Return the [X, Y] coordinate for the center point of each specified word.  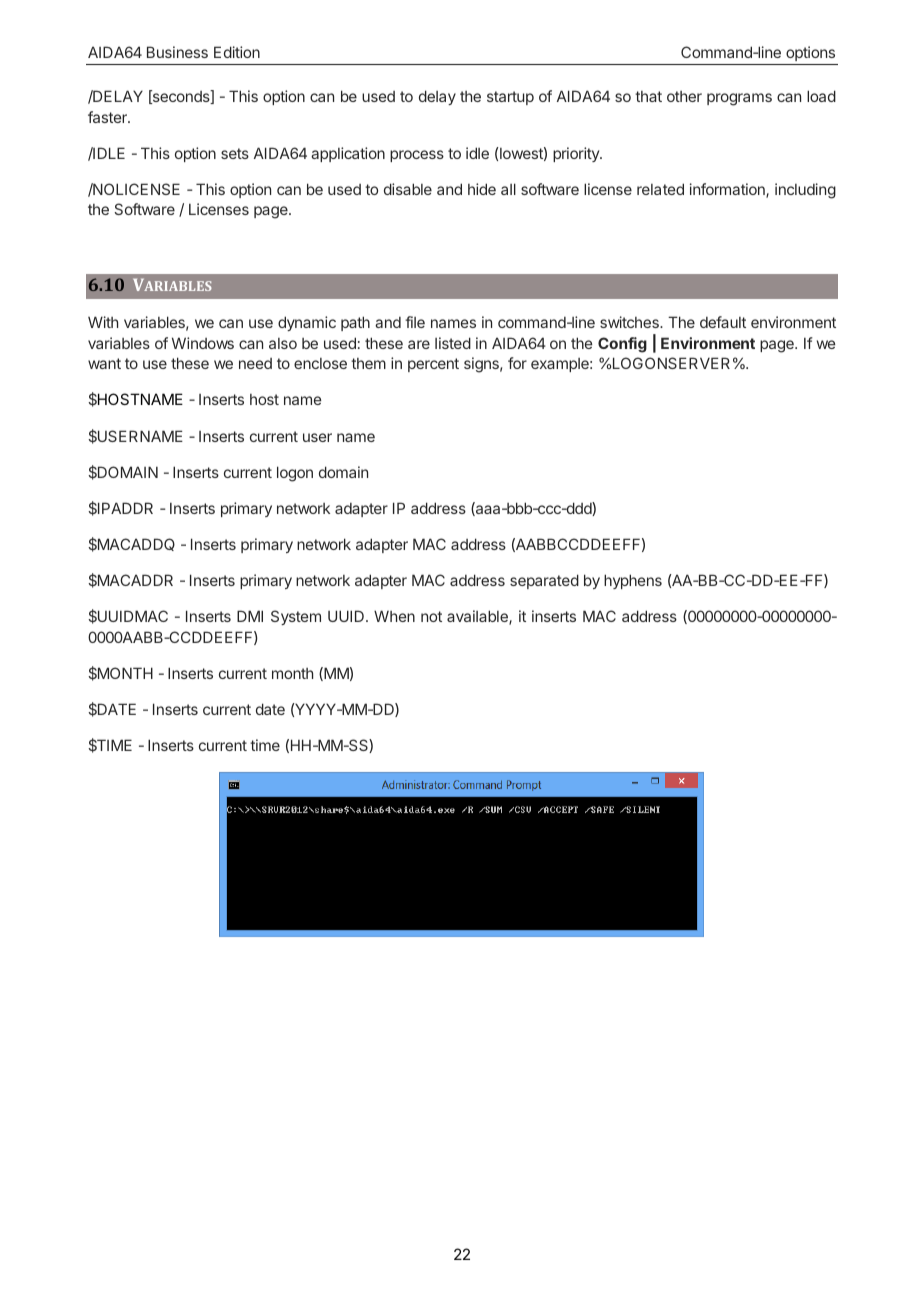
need [255, 363]
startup [510, 98]
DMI [250, 616]
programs [739, 99]
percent [433, 365]
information [728, 190]
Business [177, 52]
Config [622, 345]
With [103, 322]
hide [482, 189]
